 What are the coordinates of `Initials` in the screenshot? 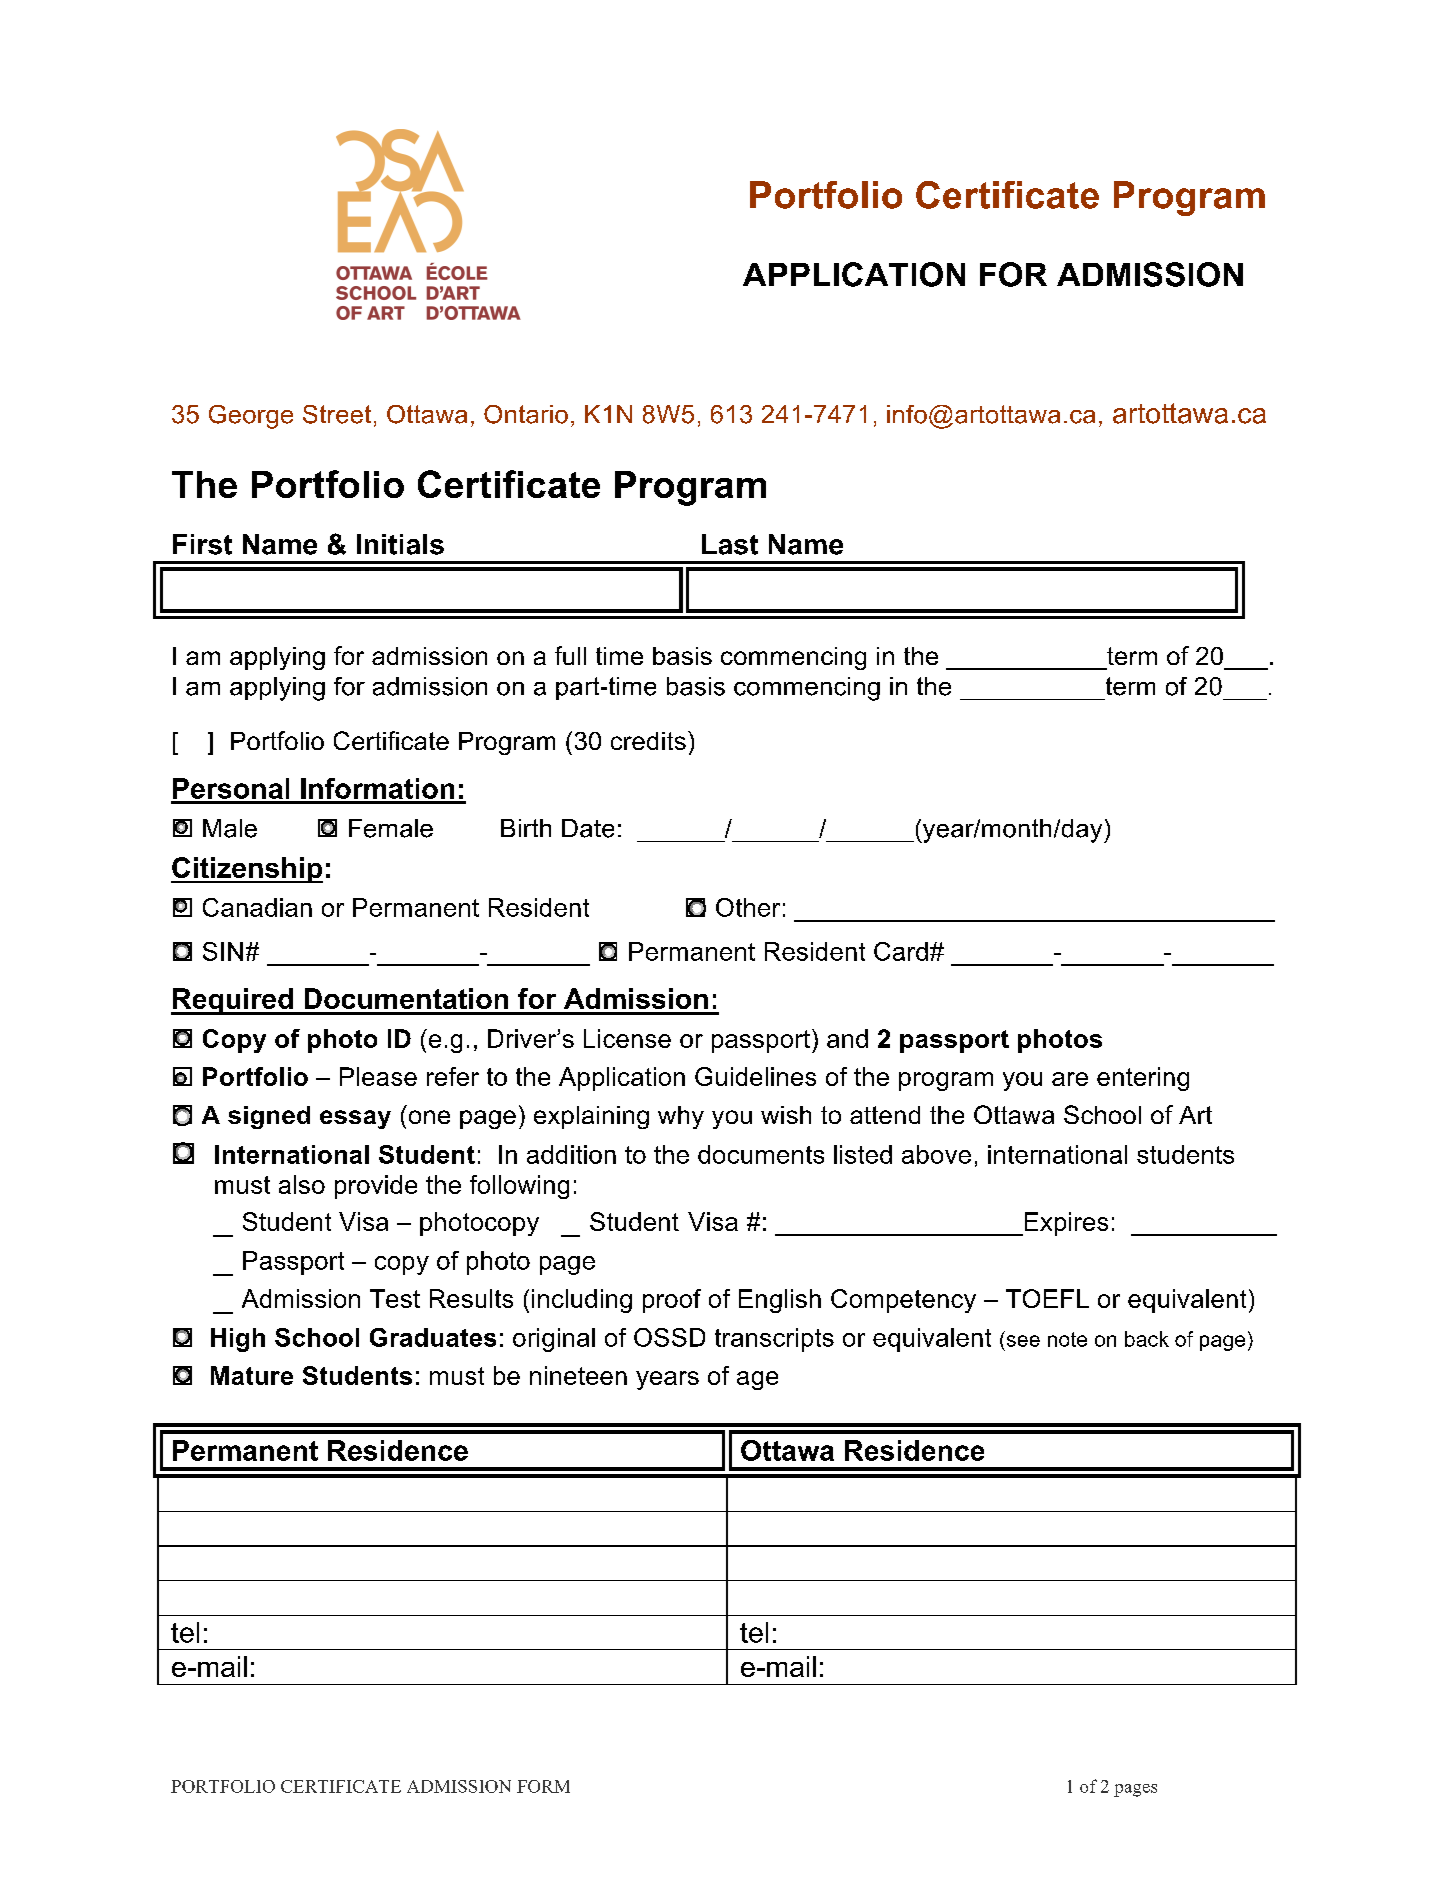 It's located at (400, 544).
